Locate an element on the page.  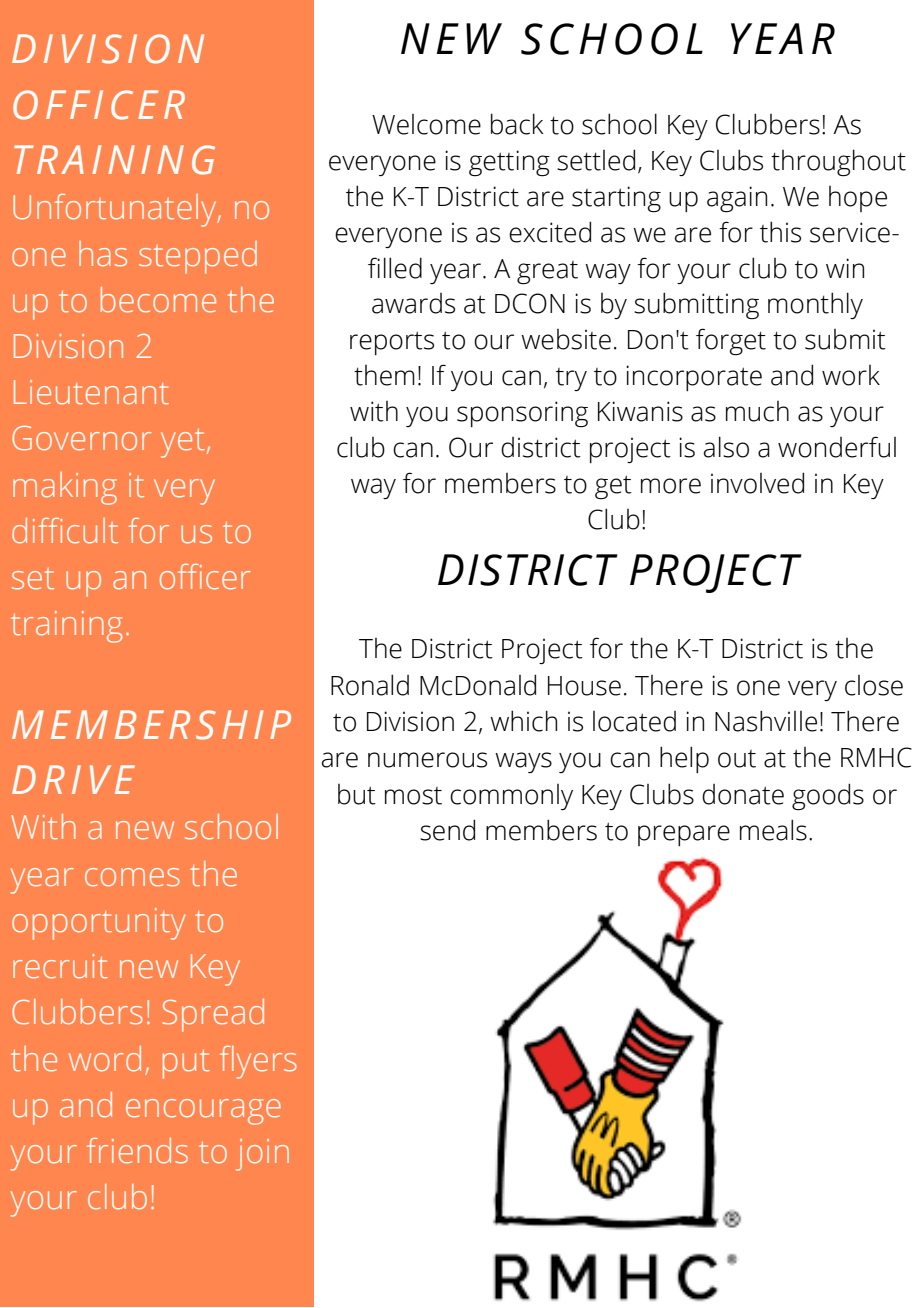
getting is located at coordinates (509, 163).
